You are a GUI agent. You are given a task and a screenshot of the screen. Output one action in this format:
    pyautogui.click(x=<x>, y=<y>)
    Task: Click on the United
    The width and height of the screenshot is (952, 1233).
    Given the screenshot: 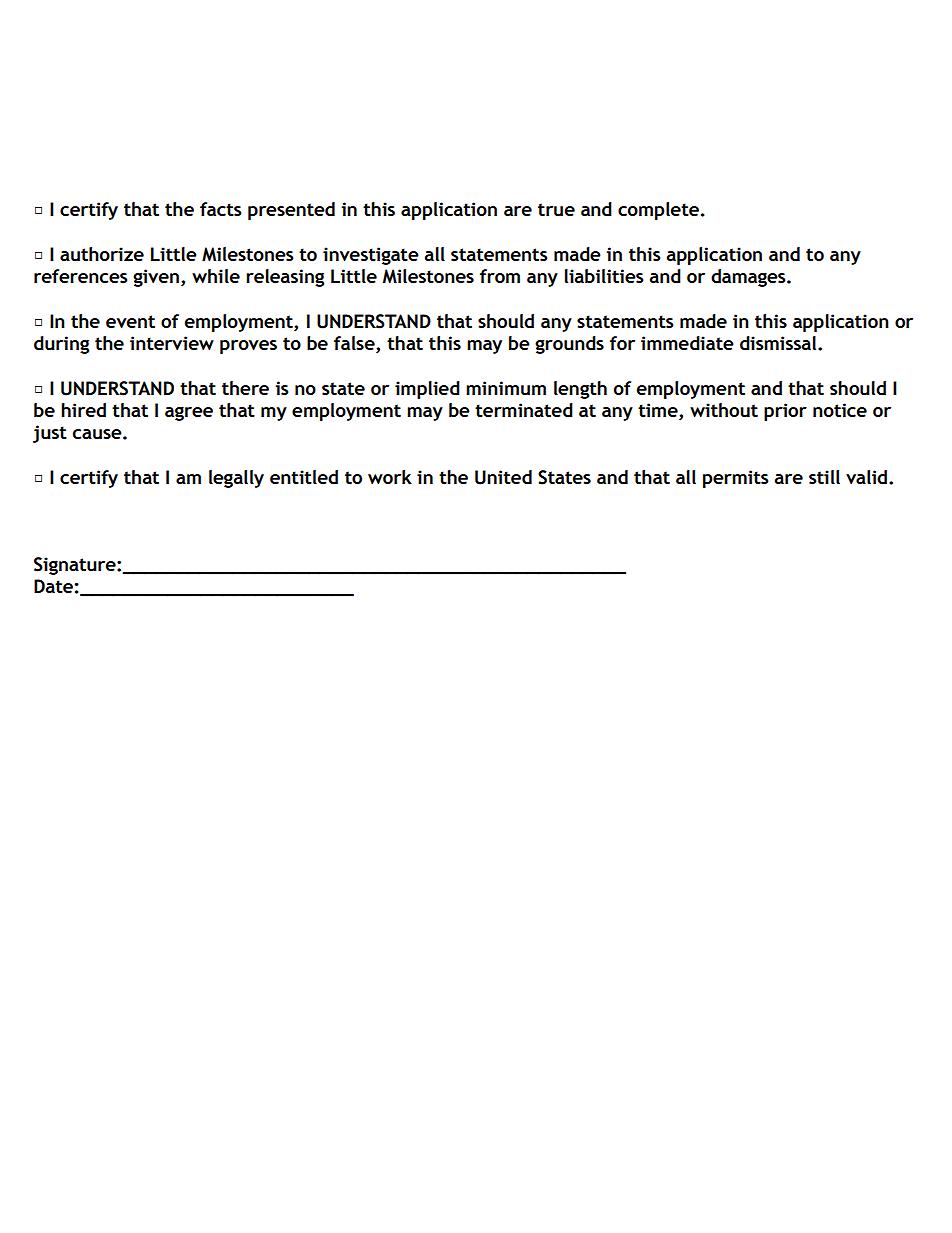 What is the action you would take?
    pyautogui.click(x=503, y=477)
